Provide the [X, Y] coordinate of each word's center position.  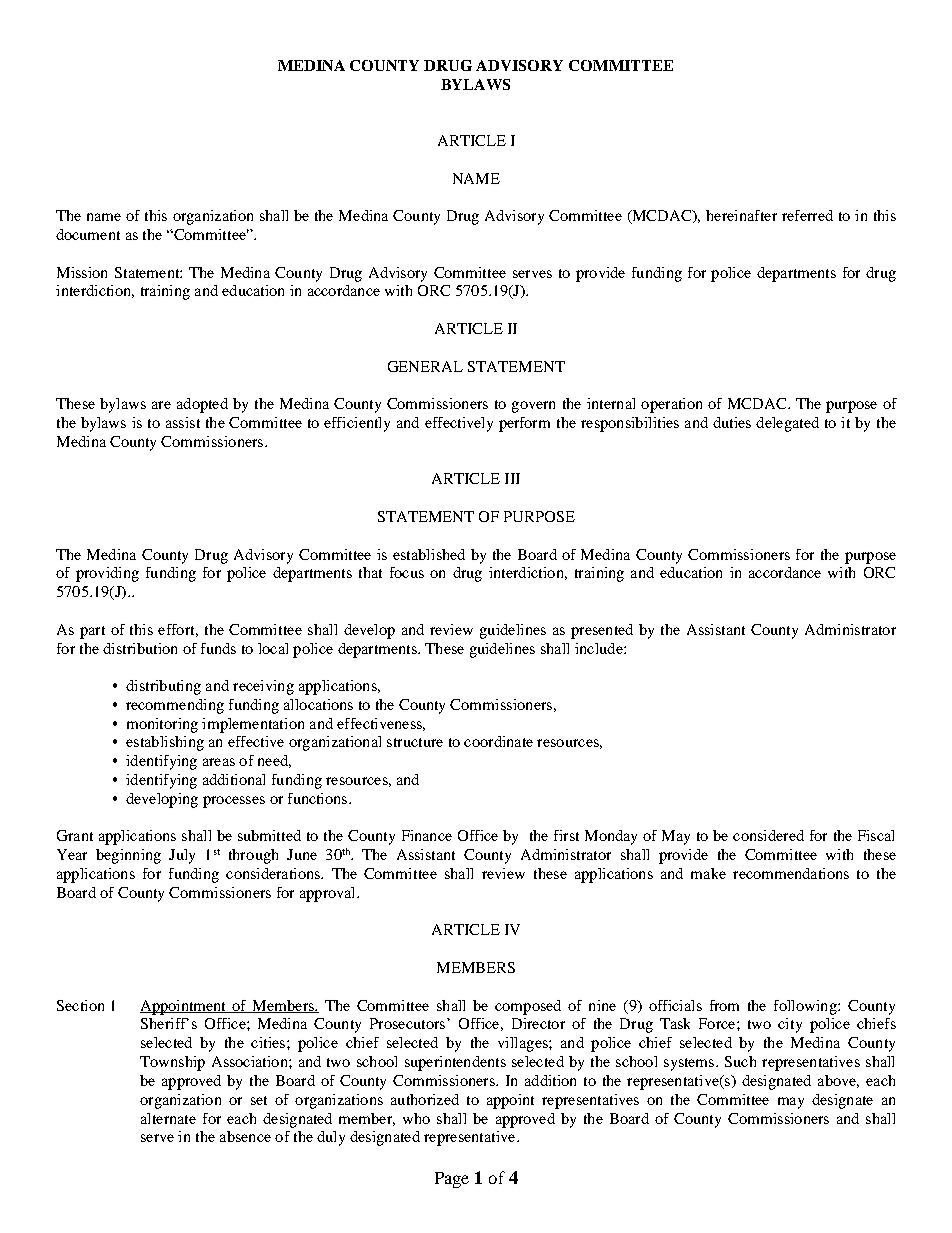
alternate [168, 1118]
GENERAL [425, 366]
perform [524, 424]
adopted [202, 405]
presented [602, 631]
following [806, 1007]
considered [768, 835]
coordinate [498, 741]
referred [807, 215]
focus [407, 572]
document [88, 234]
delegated [787, 424]
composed [528, 1007]
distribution [140, 648]
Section [80, 1005]
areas [219, 762]
